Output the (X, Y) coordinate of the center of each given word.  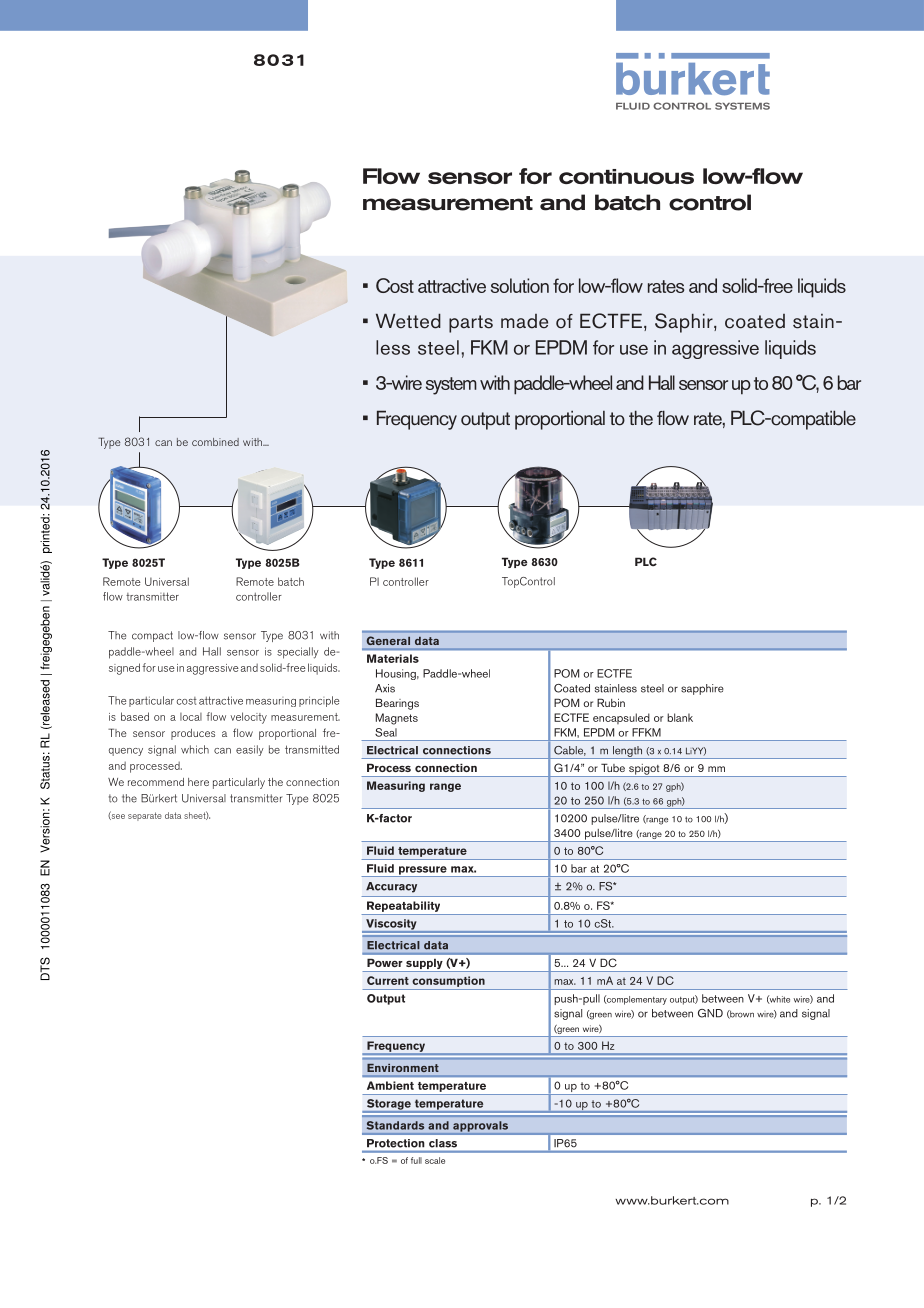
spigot (644, 770)
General (388, 641)
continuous (626, 176)
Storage (388, 1105)
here (198, 782)
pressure (422, 871)
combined (215, 442)
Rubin (611, 702)
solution (520, 285)
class (443, 1143)
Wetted (408, 321)
